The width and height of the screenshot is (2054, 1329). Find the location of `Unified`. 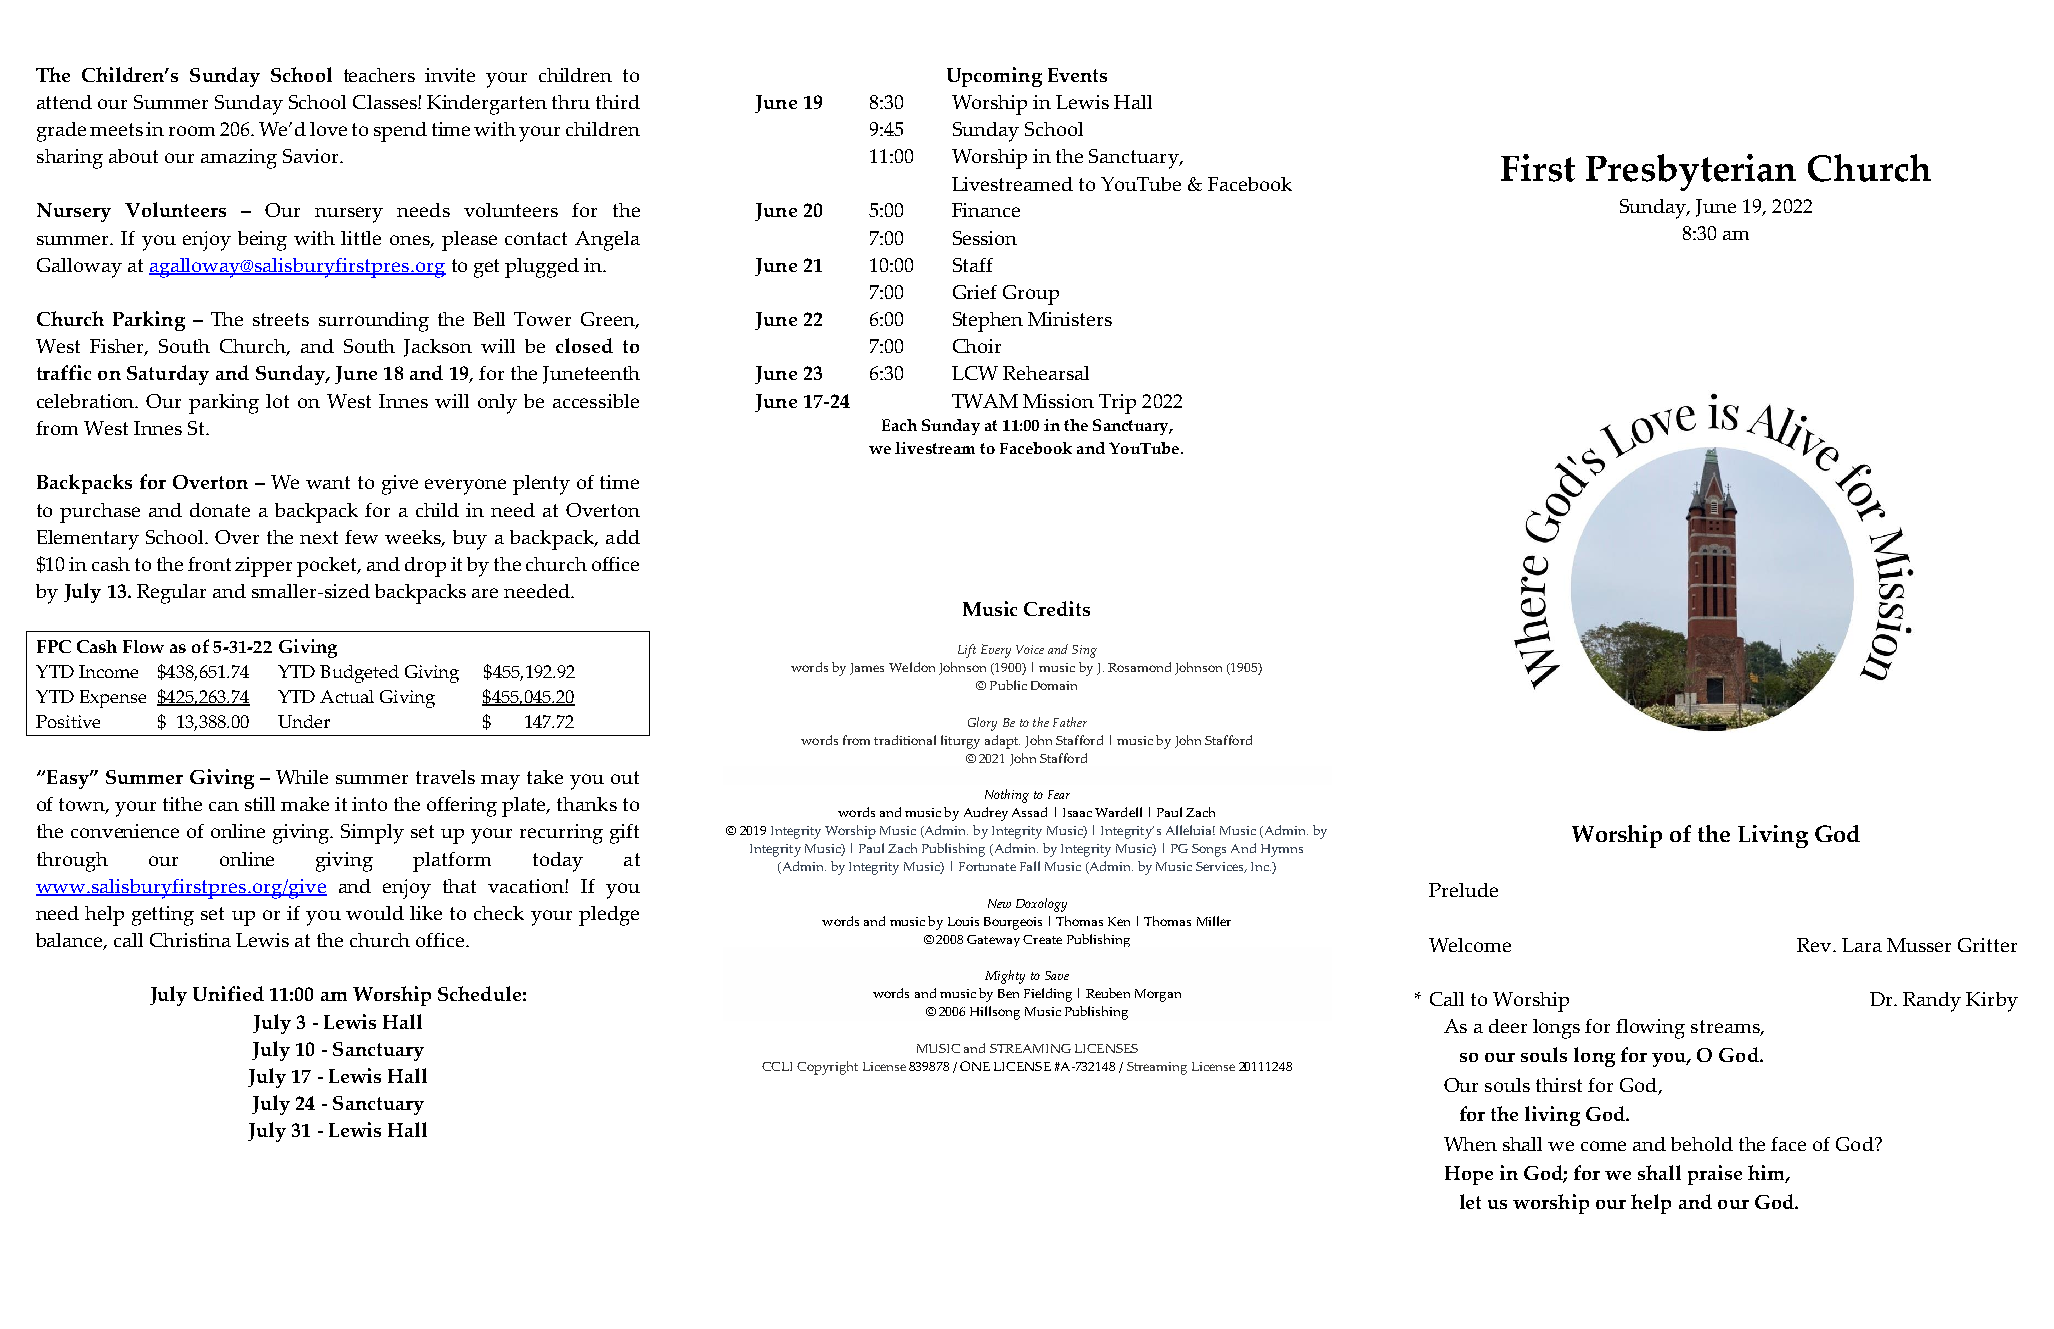

Unified is located at coordinates (228, 993).
